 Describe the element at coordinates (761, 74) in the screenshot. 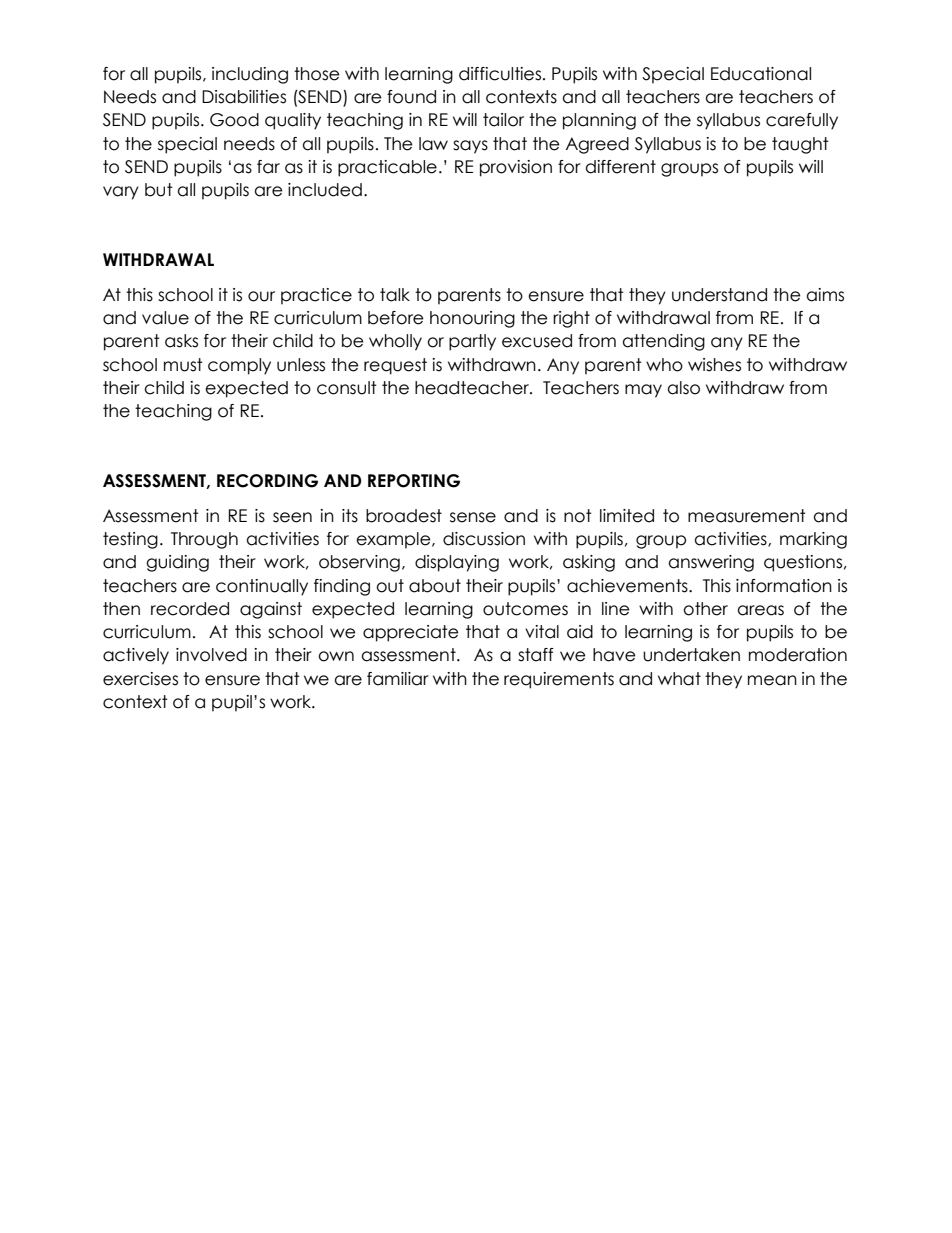

I see `Educational` at that location.
